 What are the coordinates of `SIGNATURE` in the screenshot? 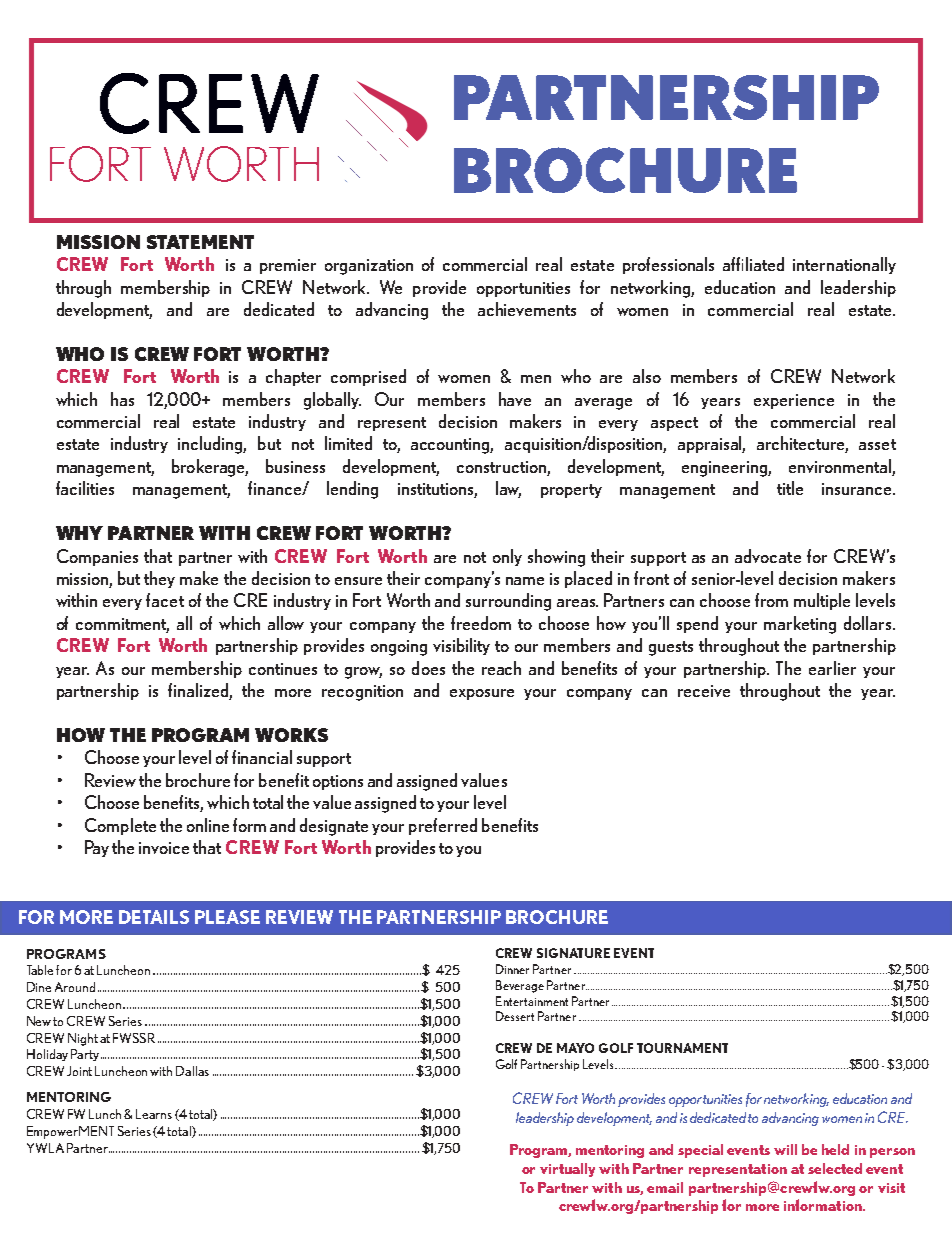 It's located at (573, 953).
